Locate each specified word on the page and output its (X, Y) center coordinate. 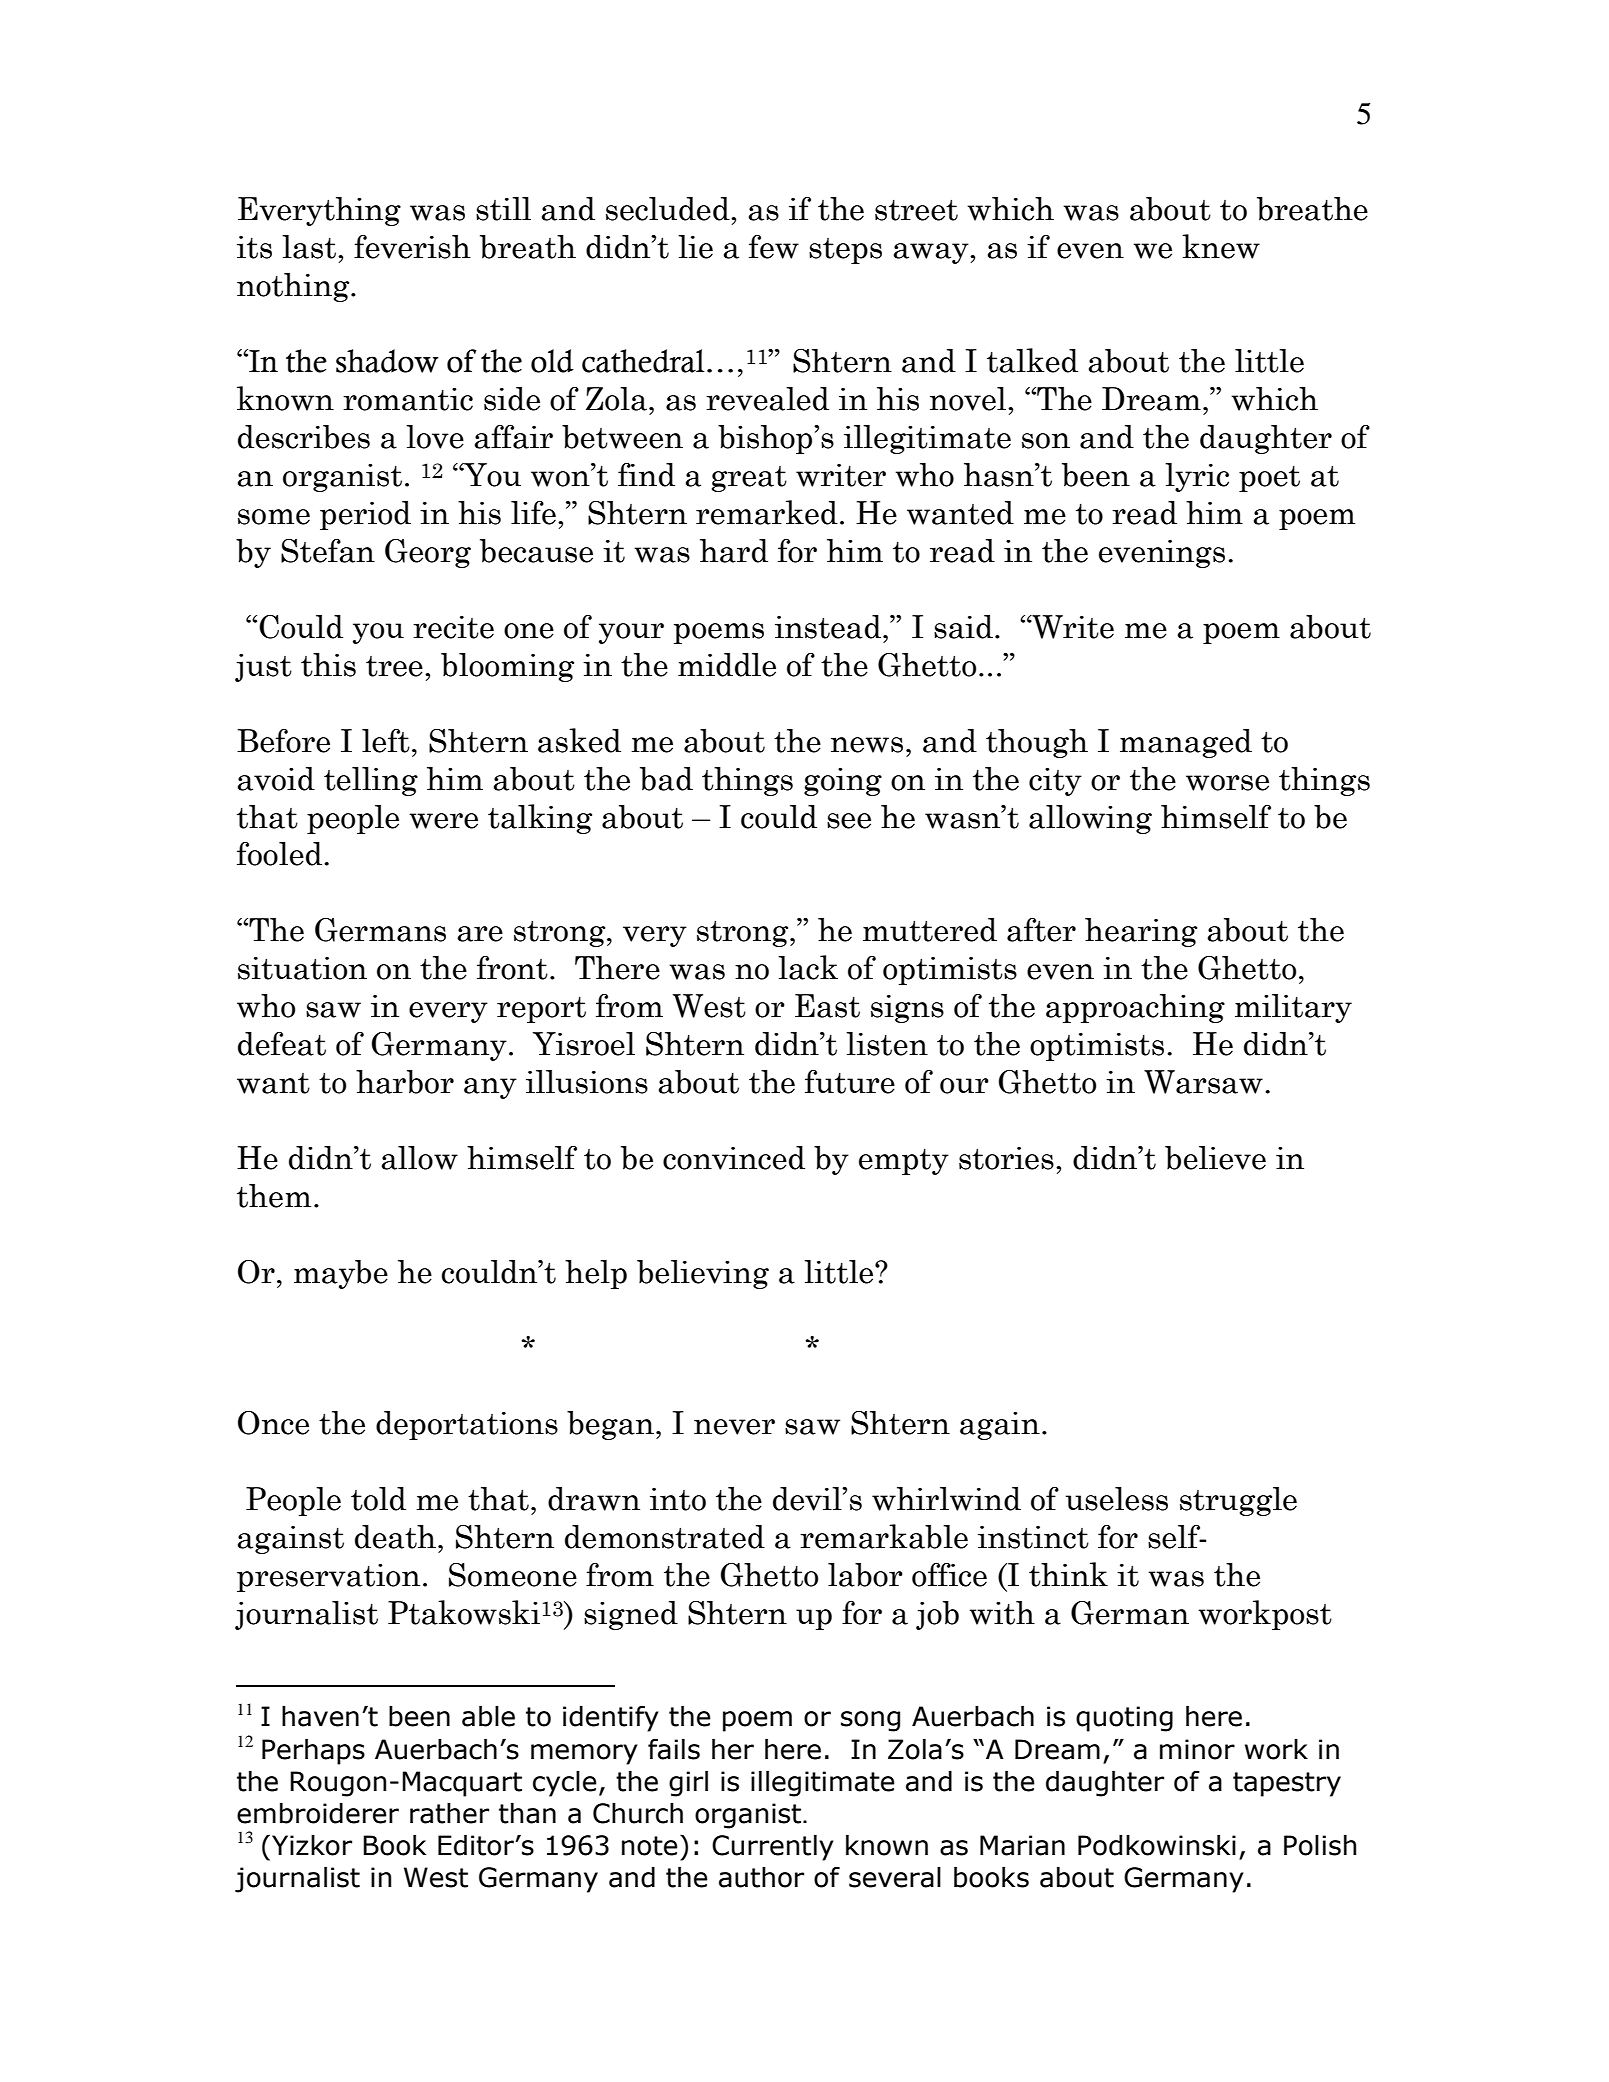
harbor (405, 1082)
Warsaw (1203, 1082)
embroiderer (318, 1813)
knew (1221, 246)
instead (828, 627)
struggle (1238, 1501)
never (734, 1427)
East (827, 1006)
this (328, 665)
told (378, 1499)
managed (1186, 743)
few (774, 247)
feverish (412, 247)
